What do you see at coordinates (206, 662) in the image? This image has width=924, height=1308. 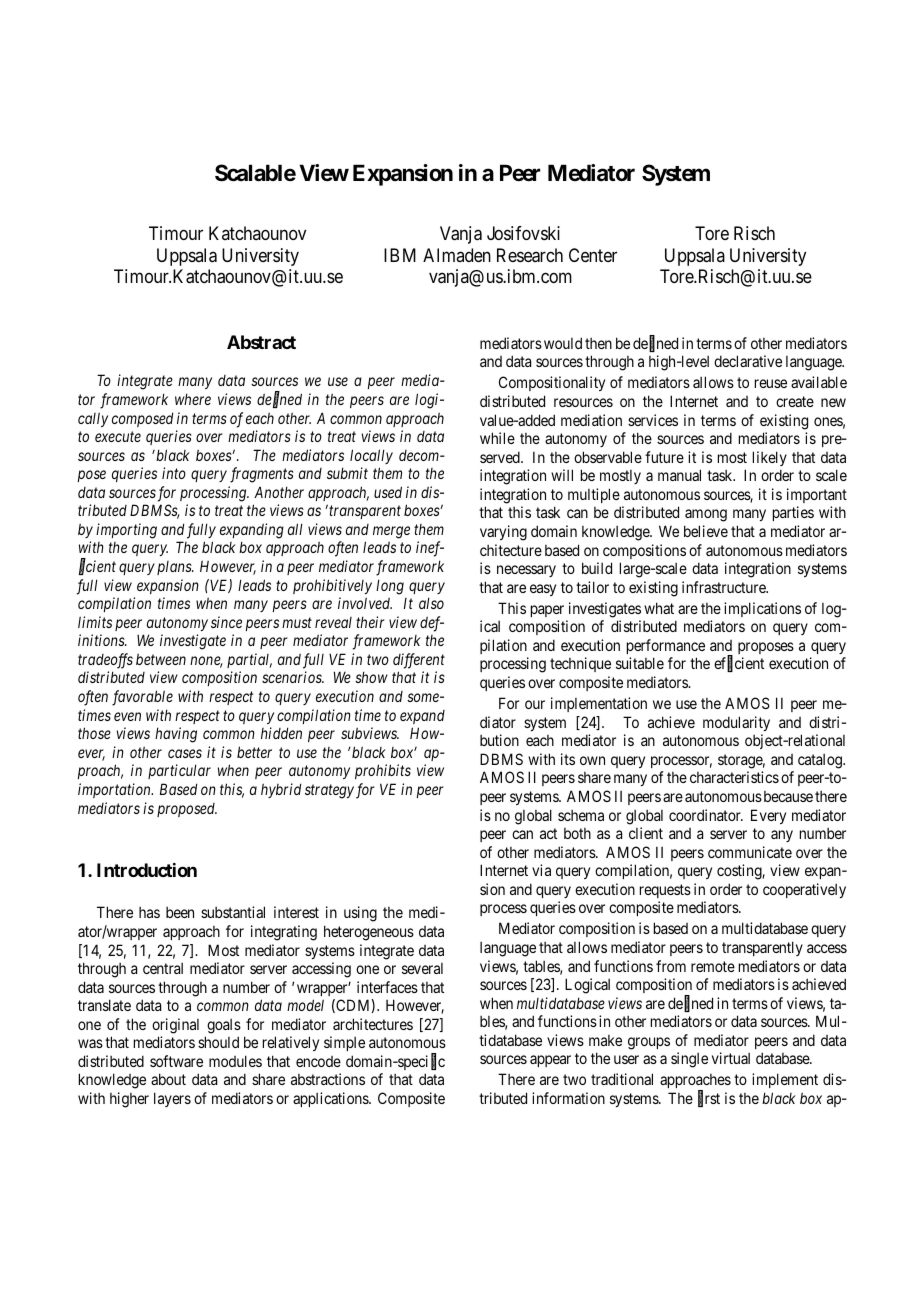 I see `none` at bounding box center [206, 662].
